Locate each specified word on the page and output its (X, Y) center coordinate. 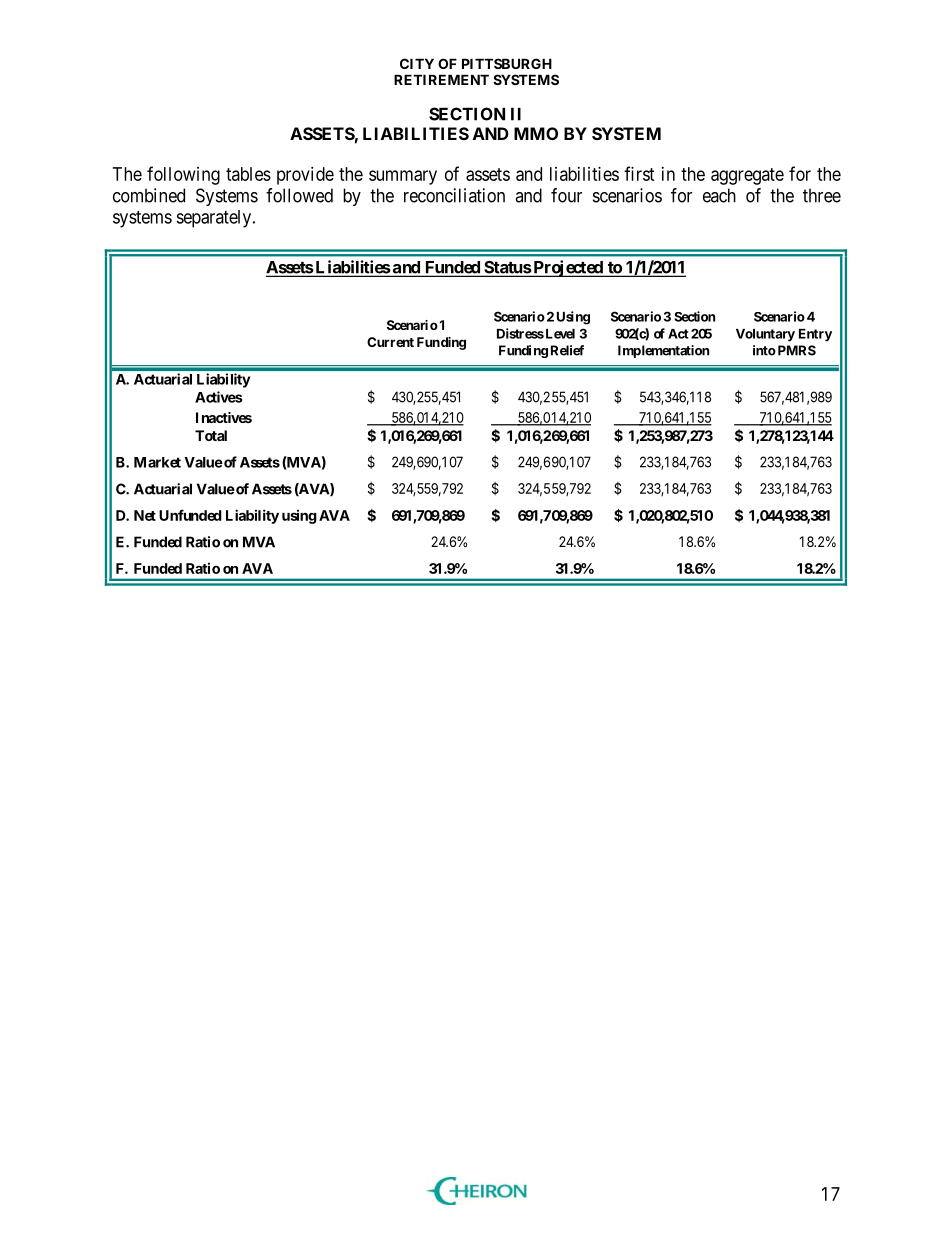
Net (145, 515)
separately (215, 219)
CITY (417, 63)
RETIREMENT (441, 79)
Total (211, 435)
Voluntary (765, 335)
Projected (568, 268)
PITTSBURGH (507, 63)
